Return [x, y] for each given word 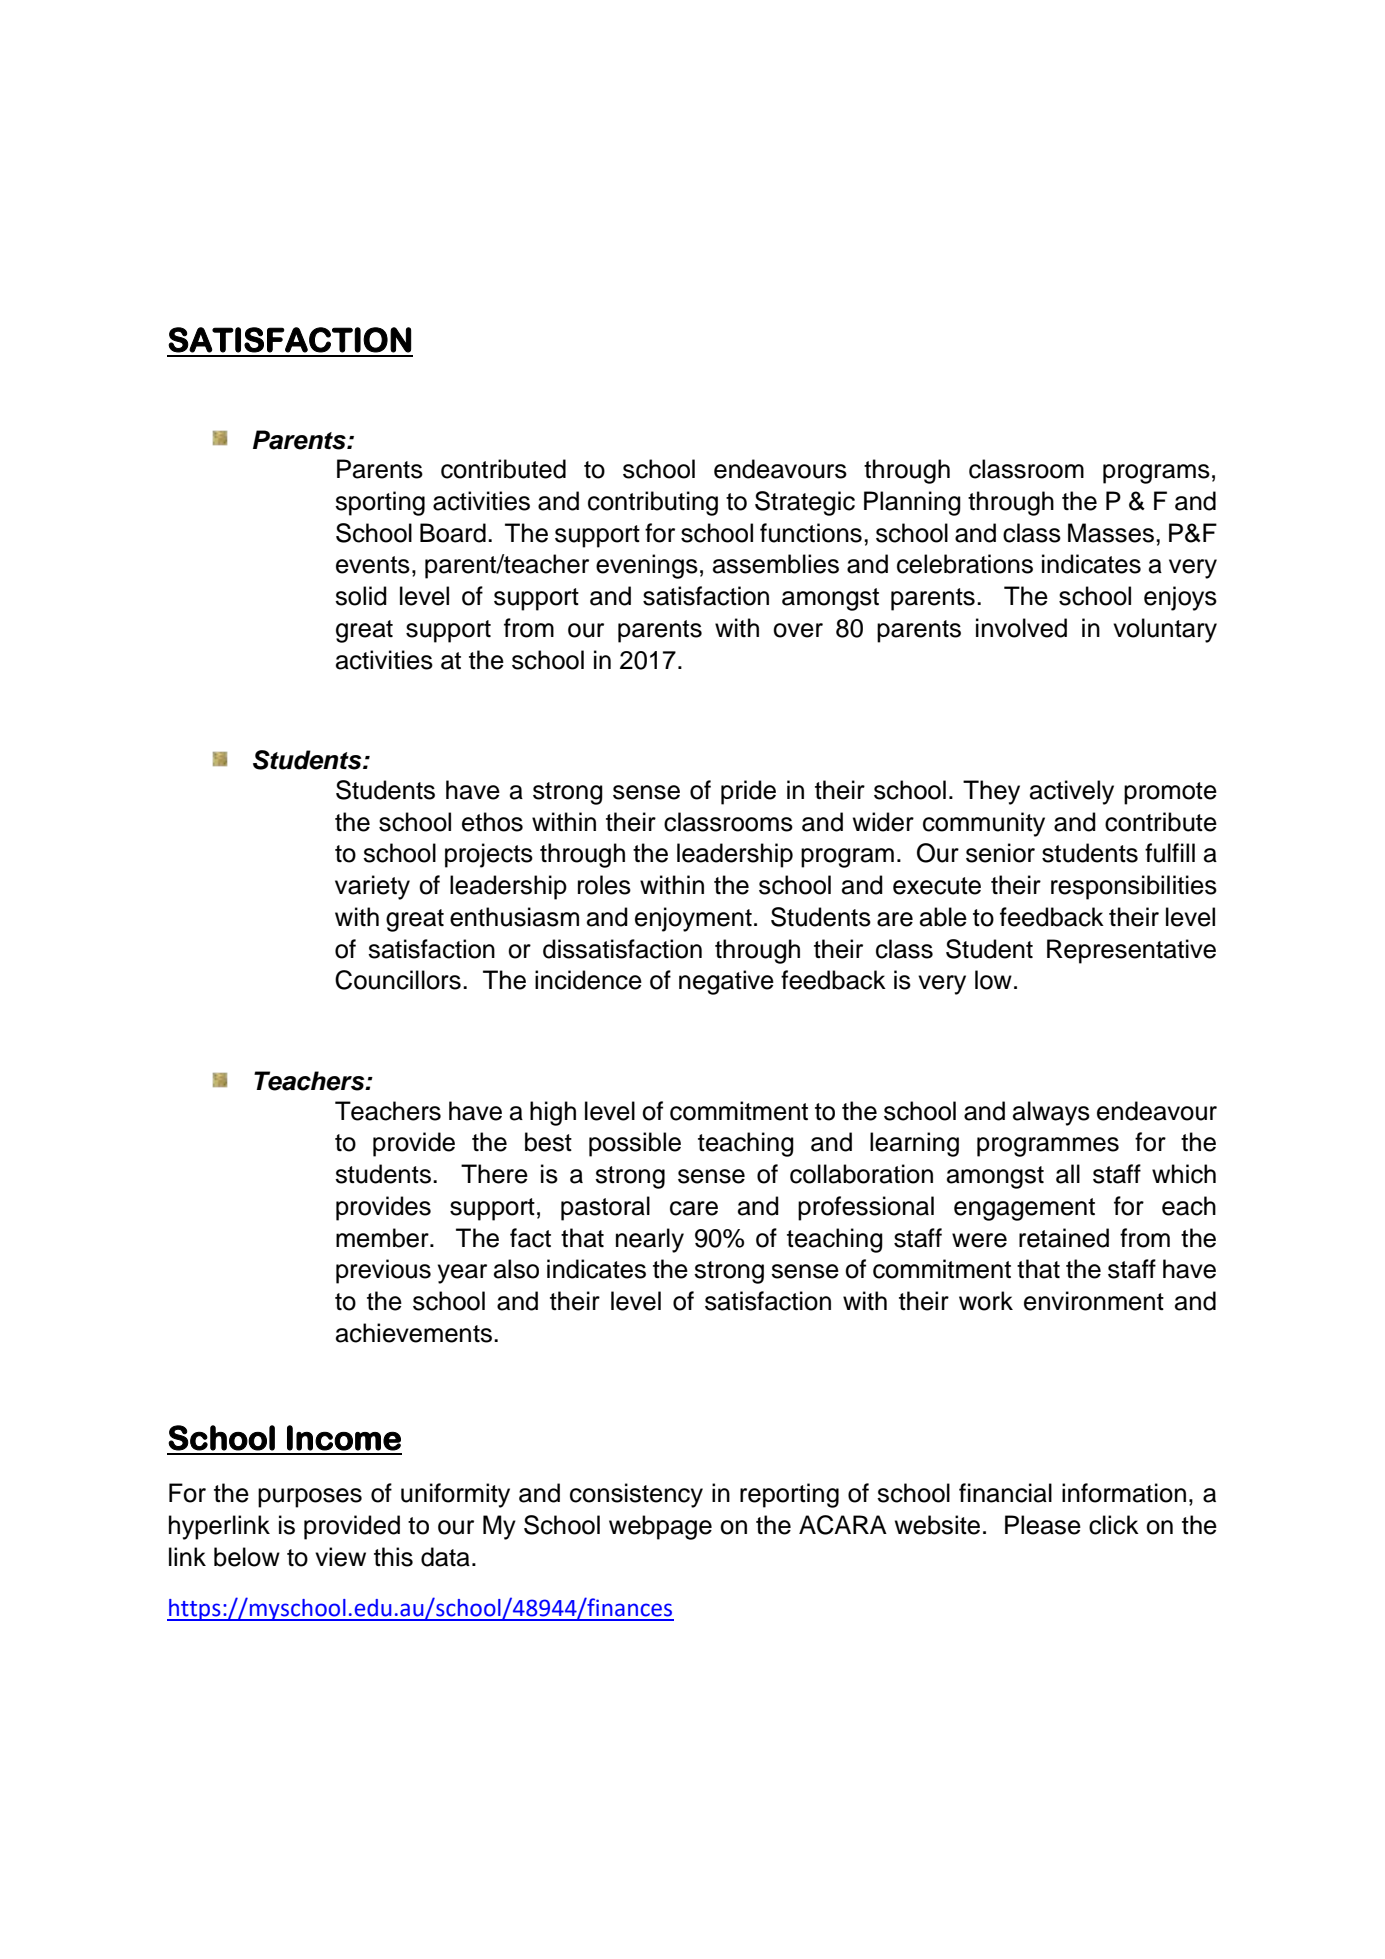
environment [1094, 1301]
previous [383, 1271]
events [373, 565]
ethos [492, 822]
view [340, 1557]
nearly [650, 1240]
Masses [1111, 533]
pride [748, 792]
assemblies [776, 564]
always [1051, 1113]
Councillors [398, 980]
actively [1072, 792]
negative [726, 982]
